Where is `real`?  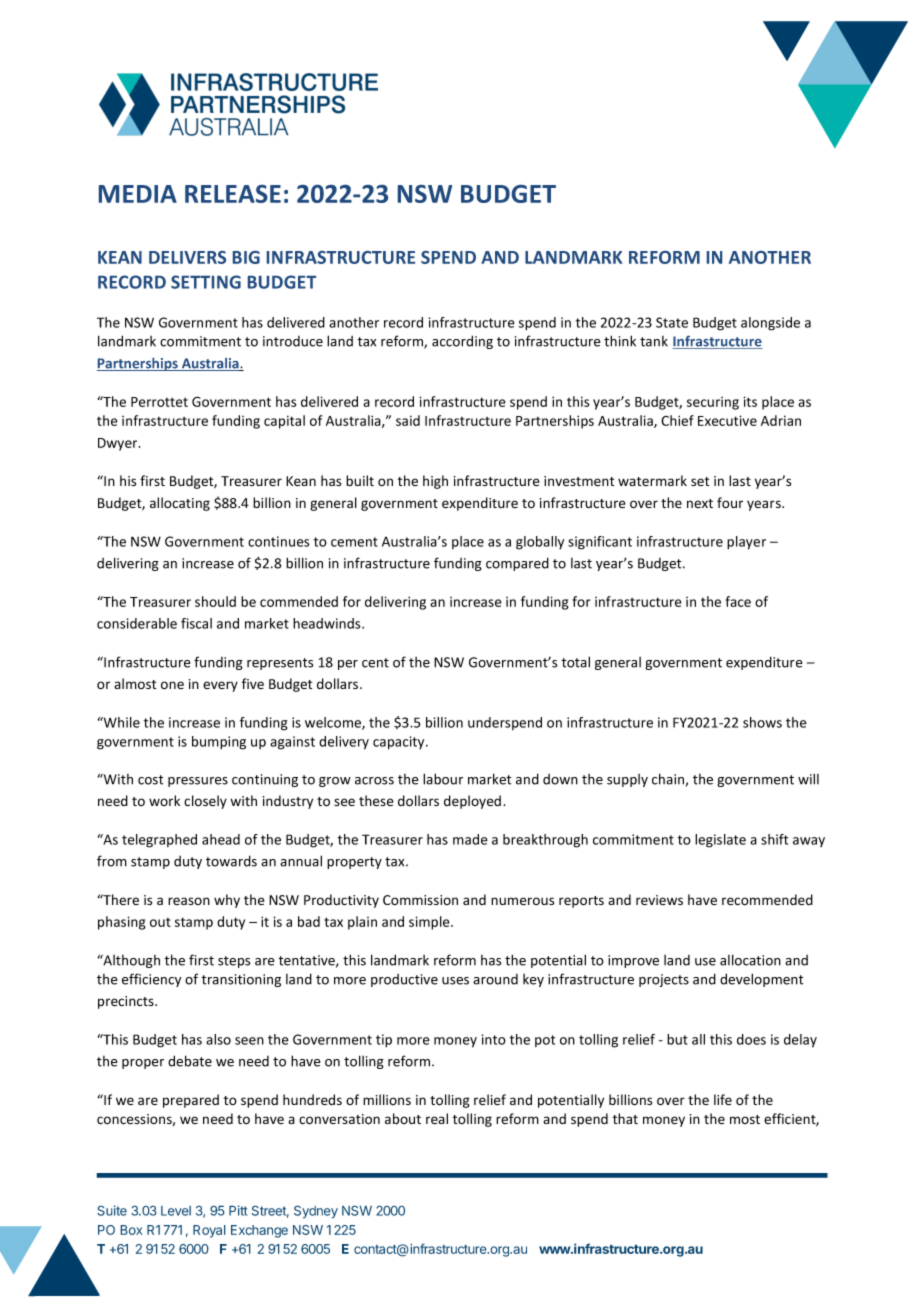 real is located at coordinates (437, 1119).
